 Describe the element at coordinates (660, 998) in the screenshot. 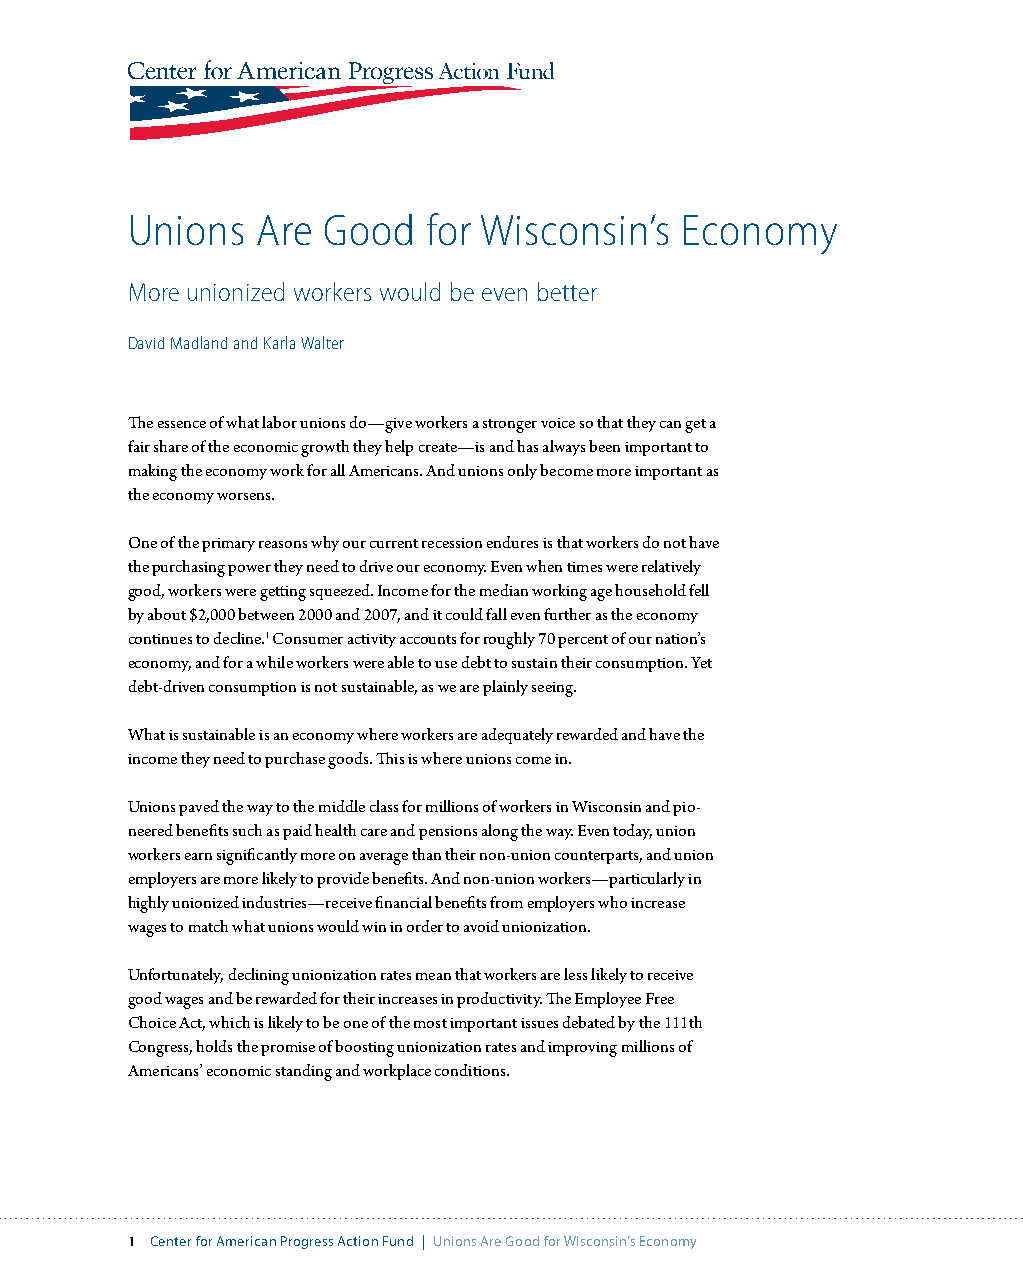

I see `Free` at that location.
